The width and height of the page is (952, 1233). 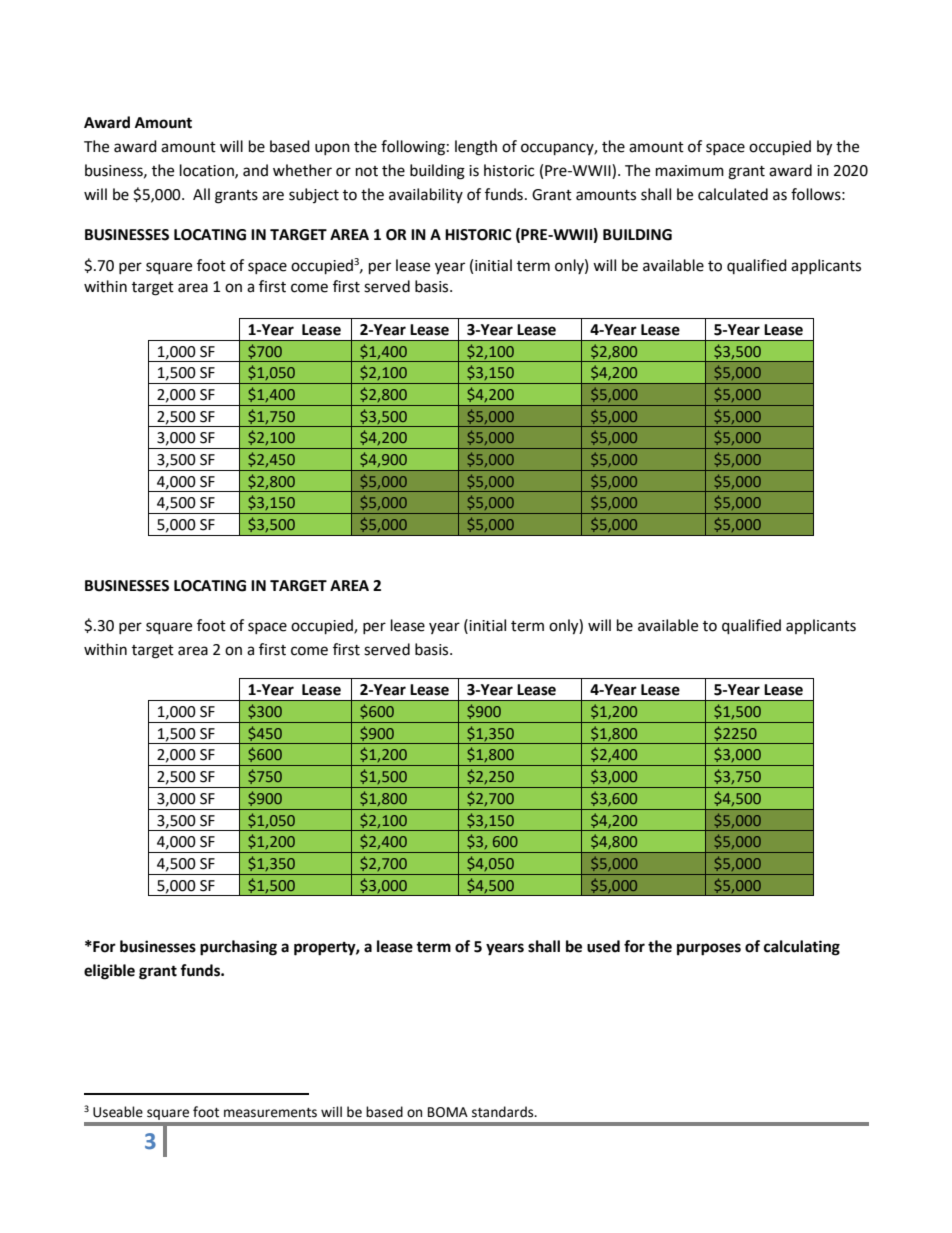 I want to click on purchasing, so click(x=238, y=948).
